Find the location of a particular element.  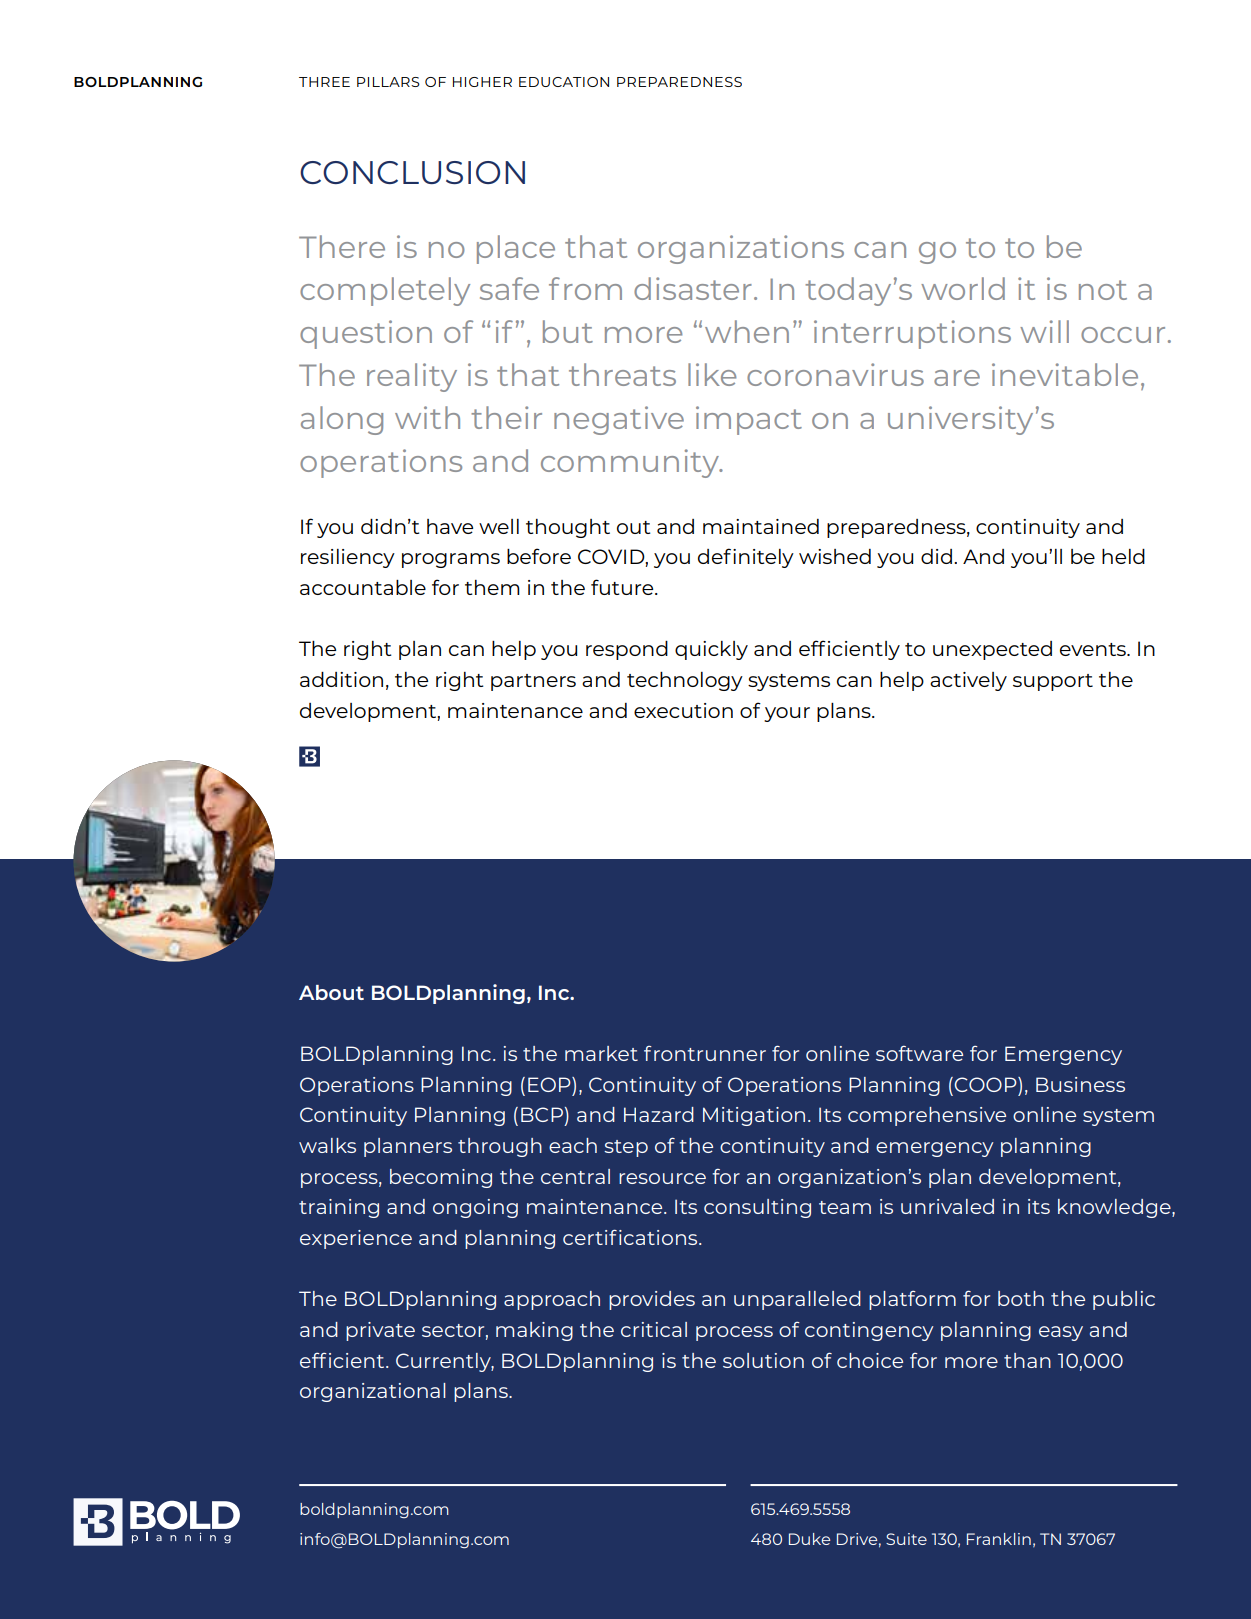

private is located at coordinates (380, 1331).
